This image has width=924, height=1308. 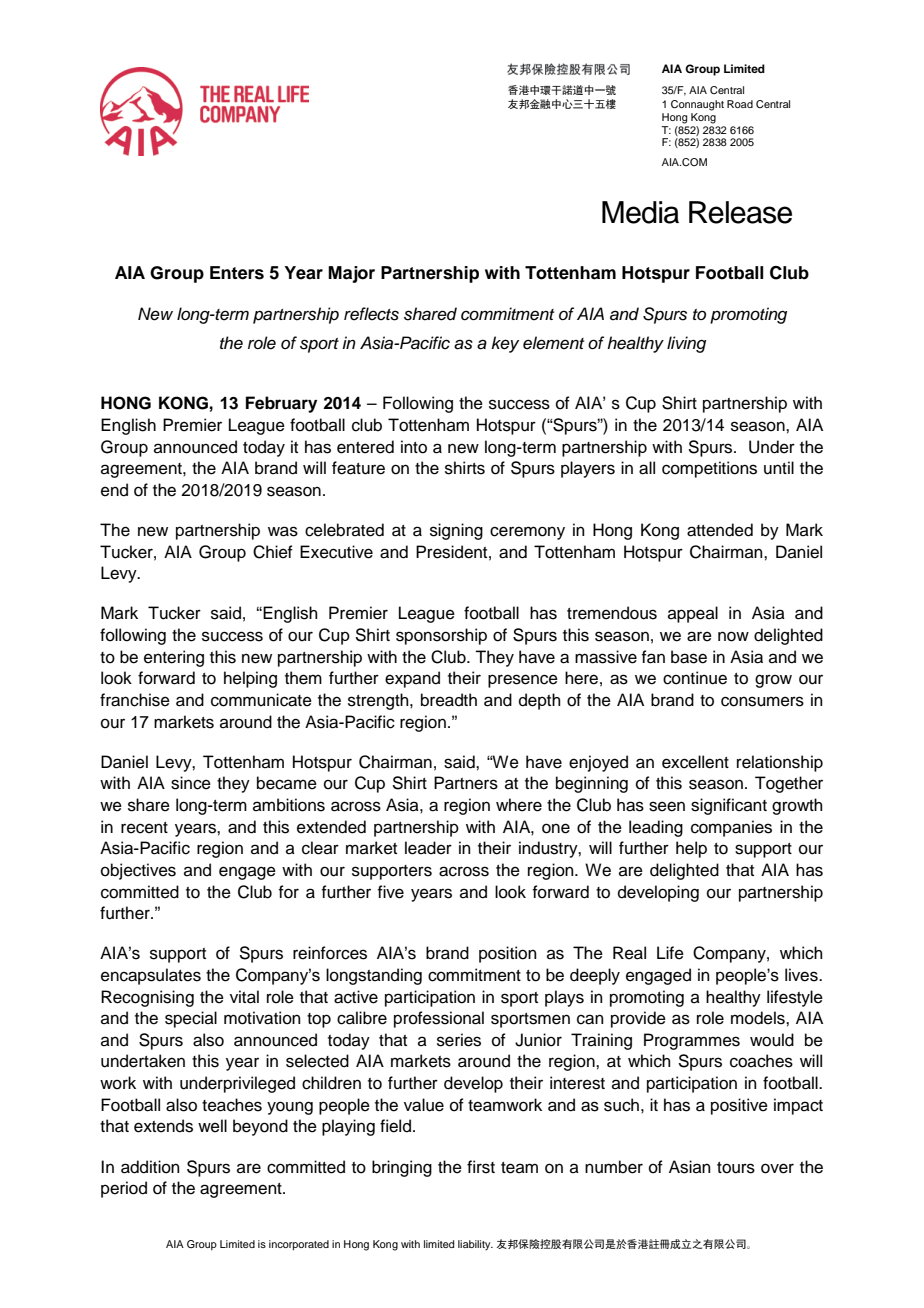 What do you see at coordinates (695, 678) in the image?
I see `continue` at bounding box center [695, 678].
